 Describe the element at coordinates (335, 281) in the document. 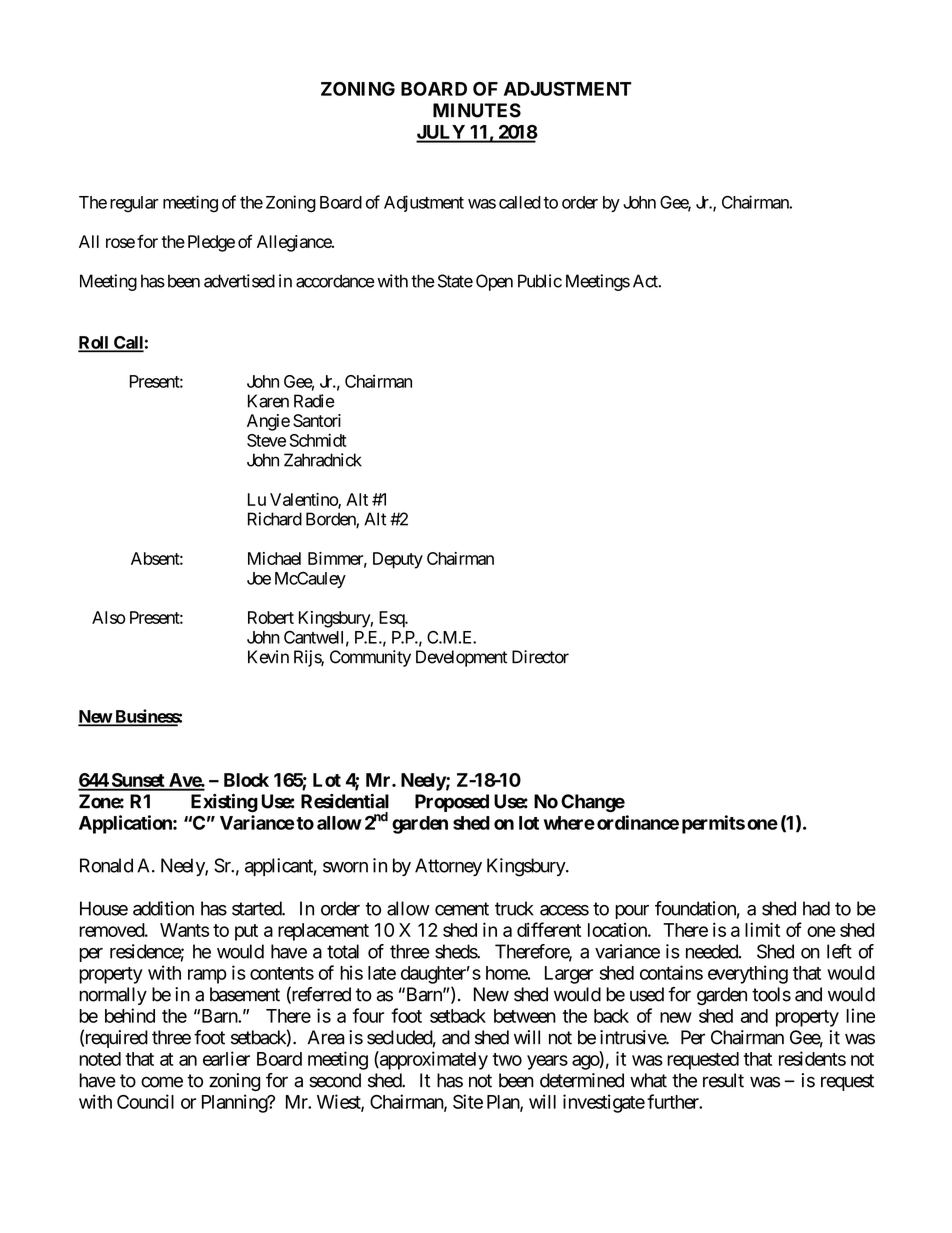

I see `accordance` at that location.
